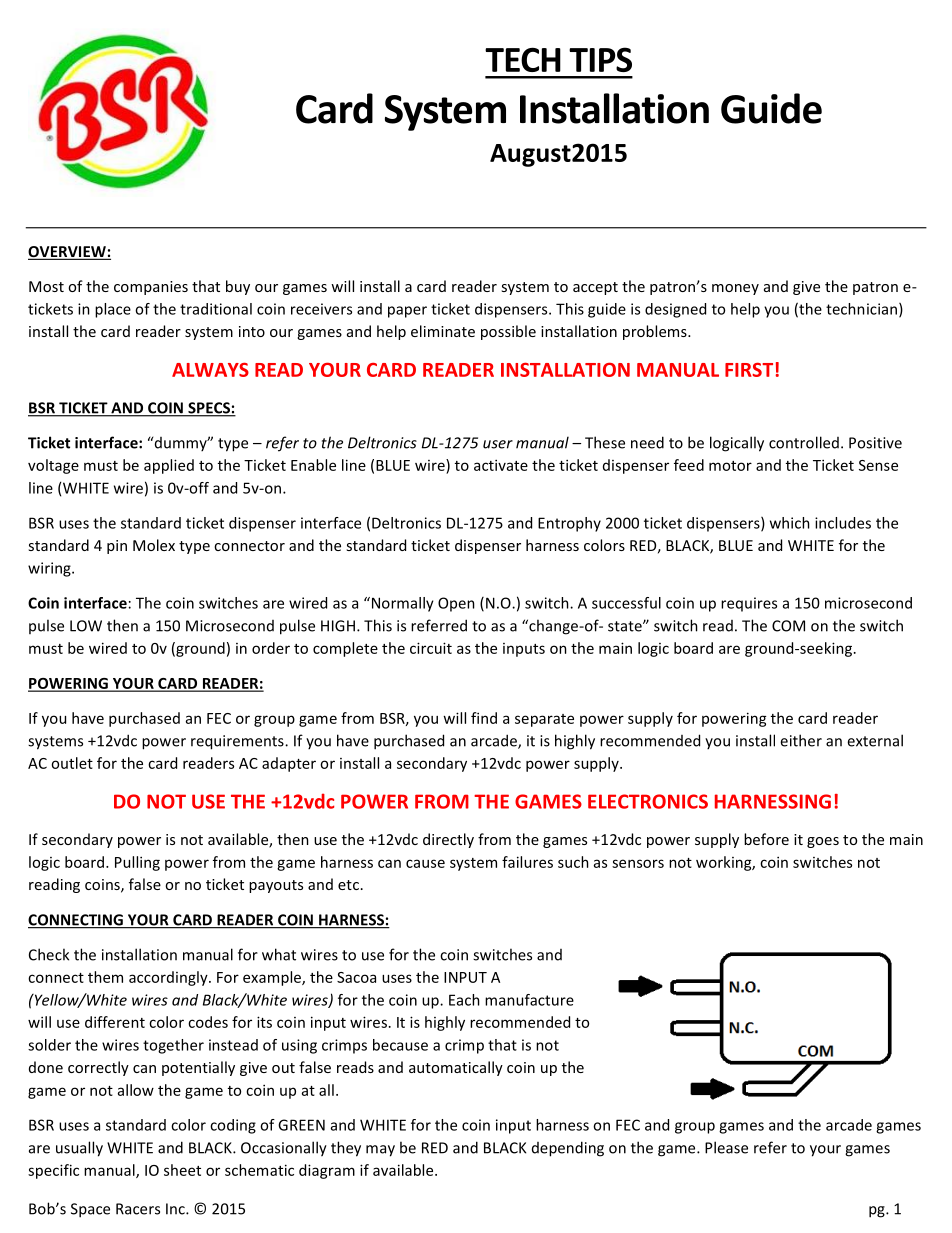 This screenshot has height=1233, width=952. Describe the element at coordinates (169, 978) in the screenshot. I see `accordingly` at that location.
